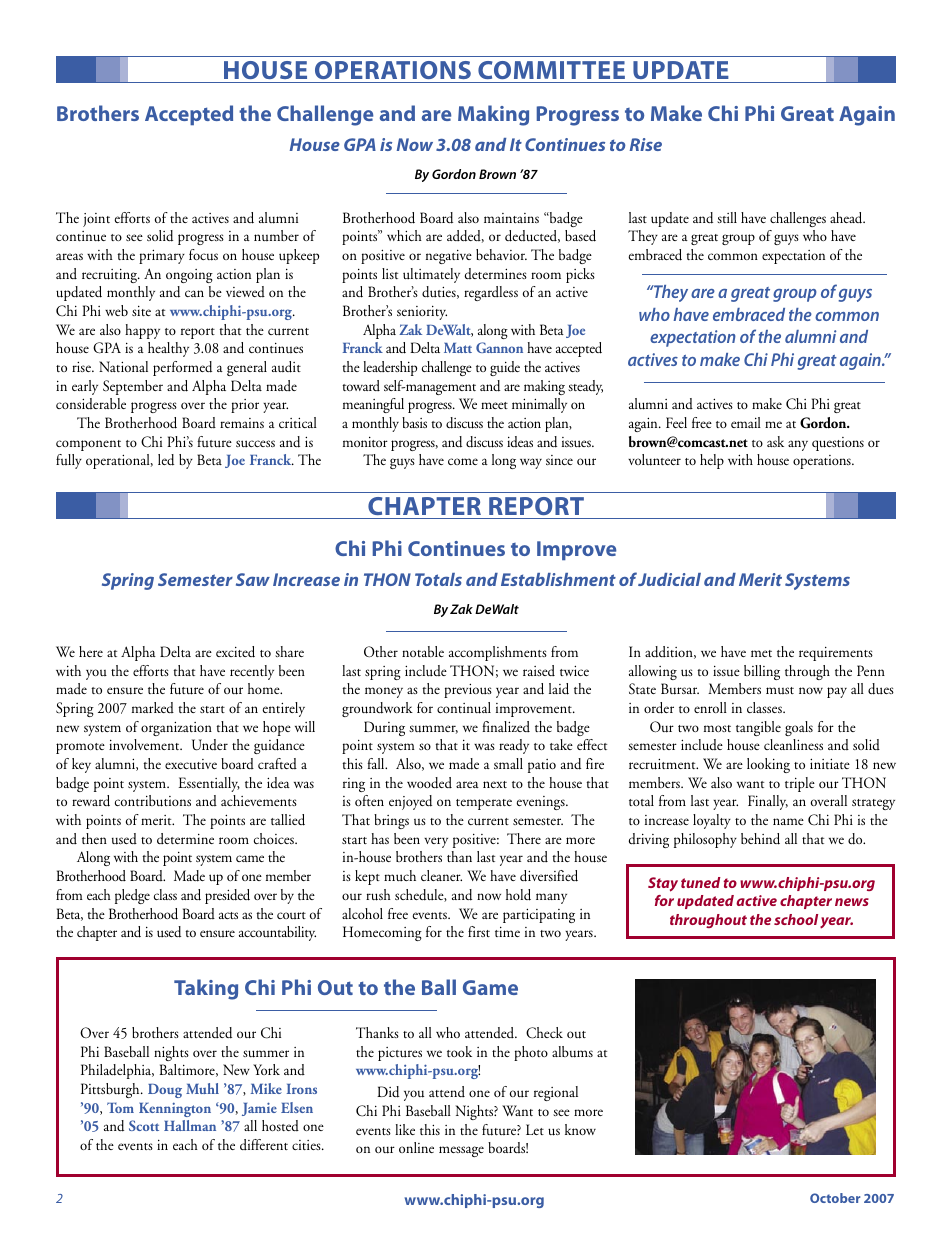 The height and width of the page is (1233, 952). I want to click on joint, so click(96, 220).
